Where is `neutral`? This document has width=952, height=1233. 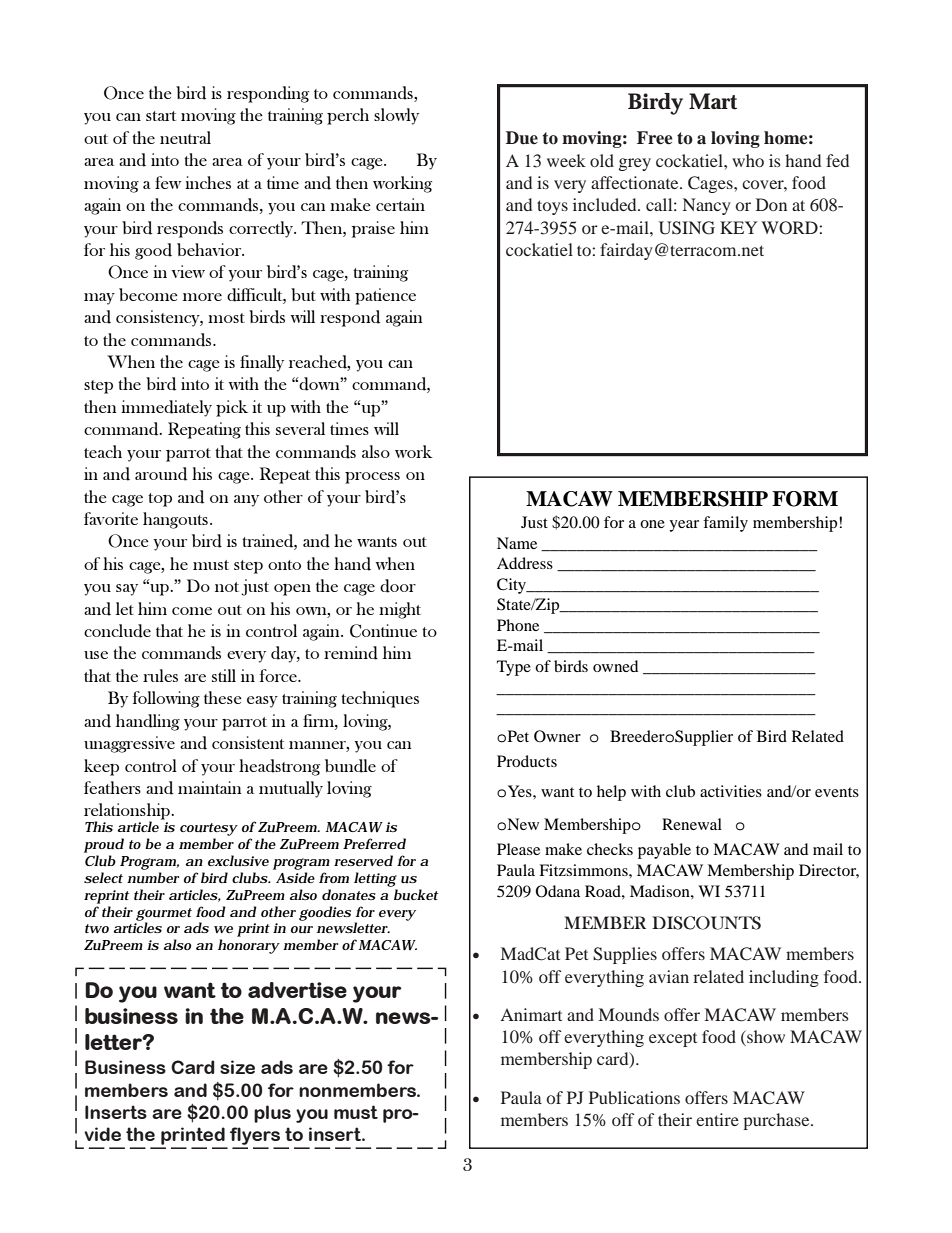
neutral is located at coordinates (185, 137).
